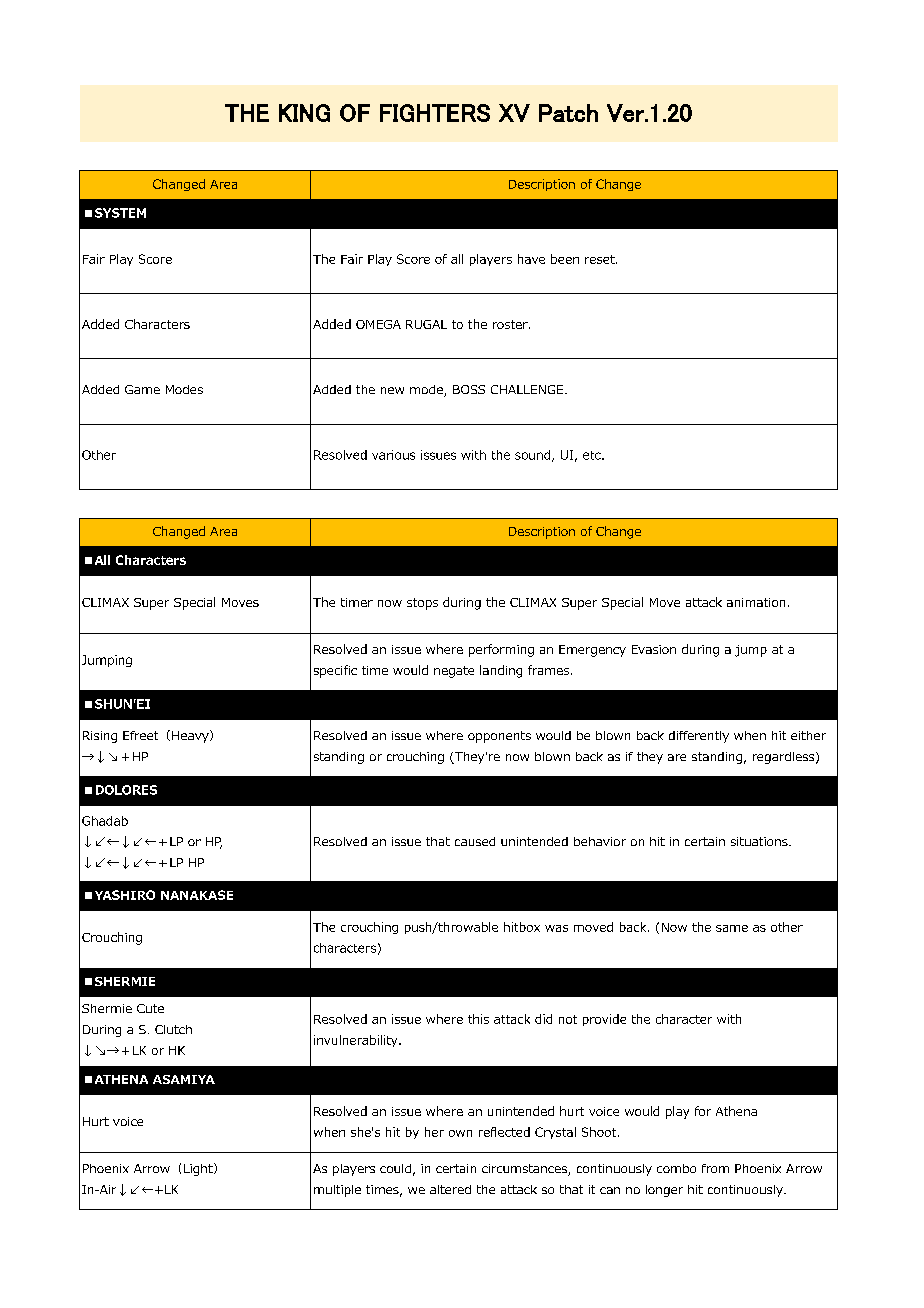 This image has height=1308, width=924. I want to click on altered, so click(450, 1189).
